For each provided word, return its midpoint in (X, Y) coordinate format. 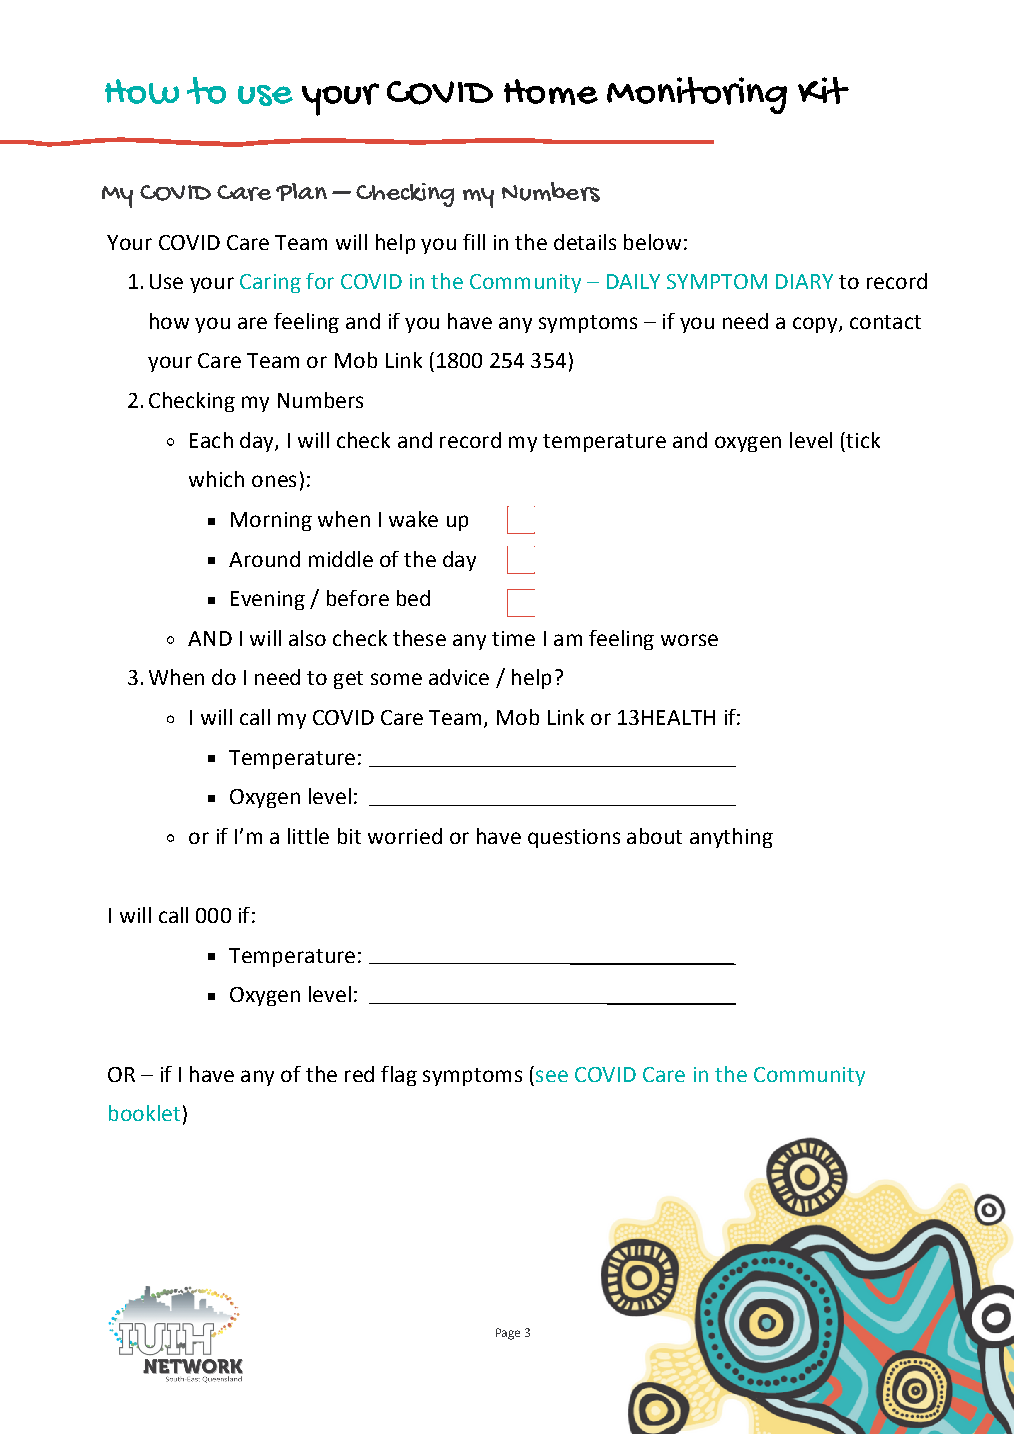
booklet (144, 1113)
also (307, 638)
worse (689, 640)
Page (508, 1334)
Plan (301, 192)
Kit (823, 90)
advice (459, 677)
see (552, 1076)
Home (551, 92)
